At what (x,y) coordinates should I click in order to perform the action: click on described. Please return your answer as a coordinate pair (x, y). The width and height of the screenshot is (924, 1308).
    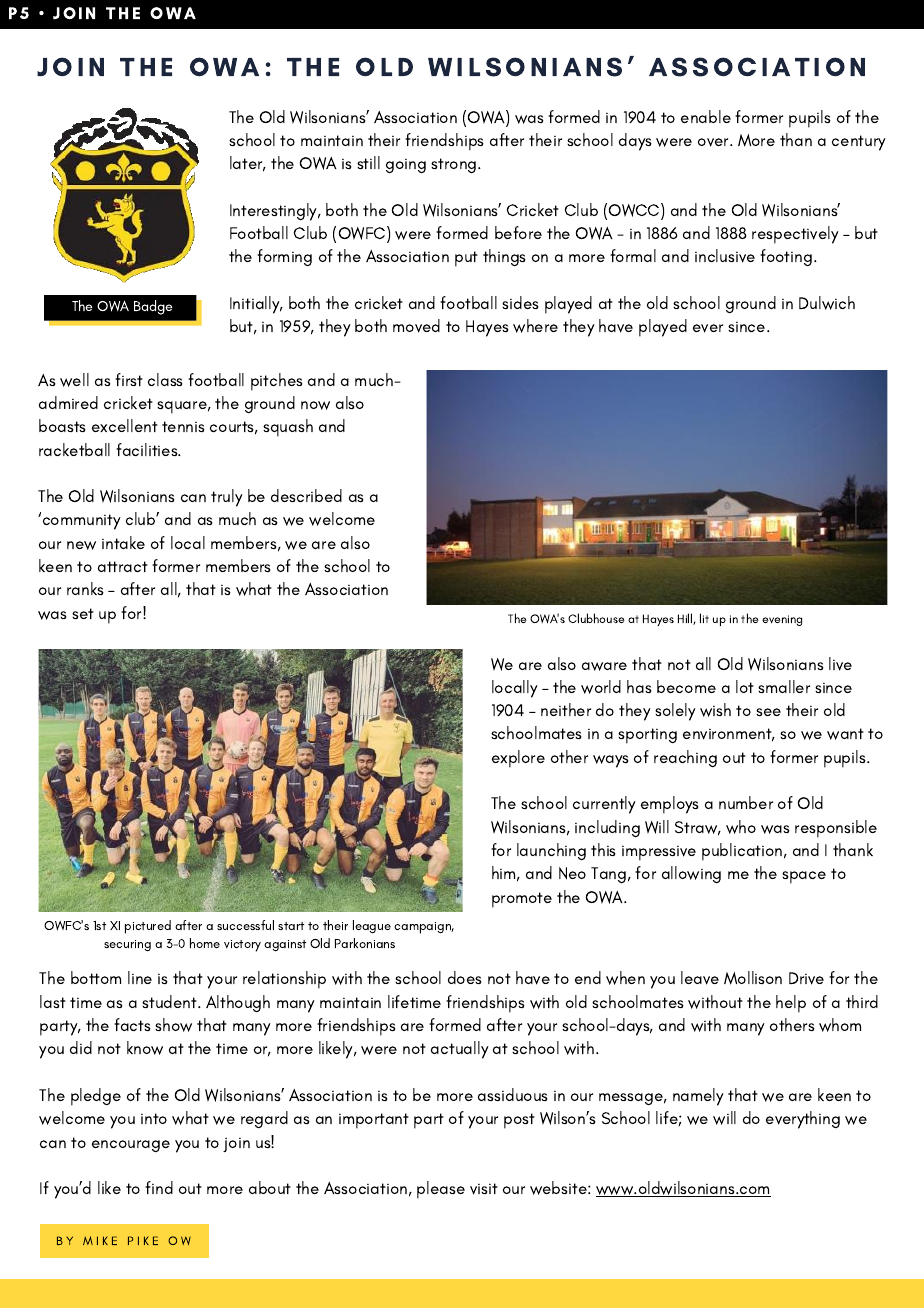
    Looking at the image, I should click on (306, 495).
